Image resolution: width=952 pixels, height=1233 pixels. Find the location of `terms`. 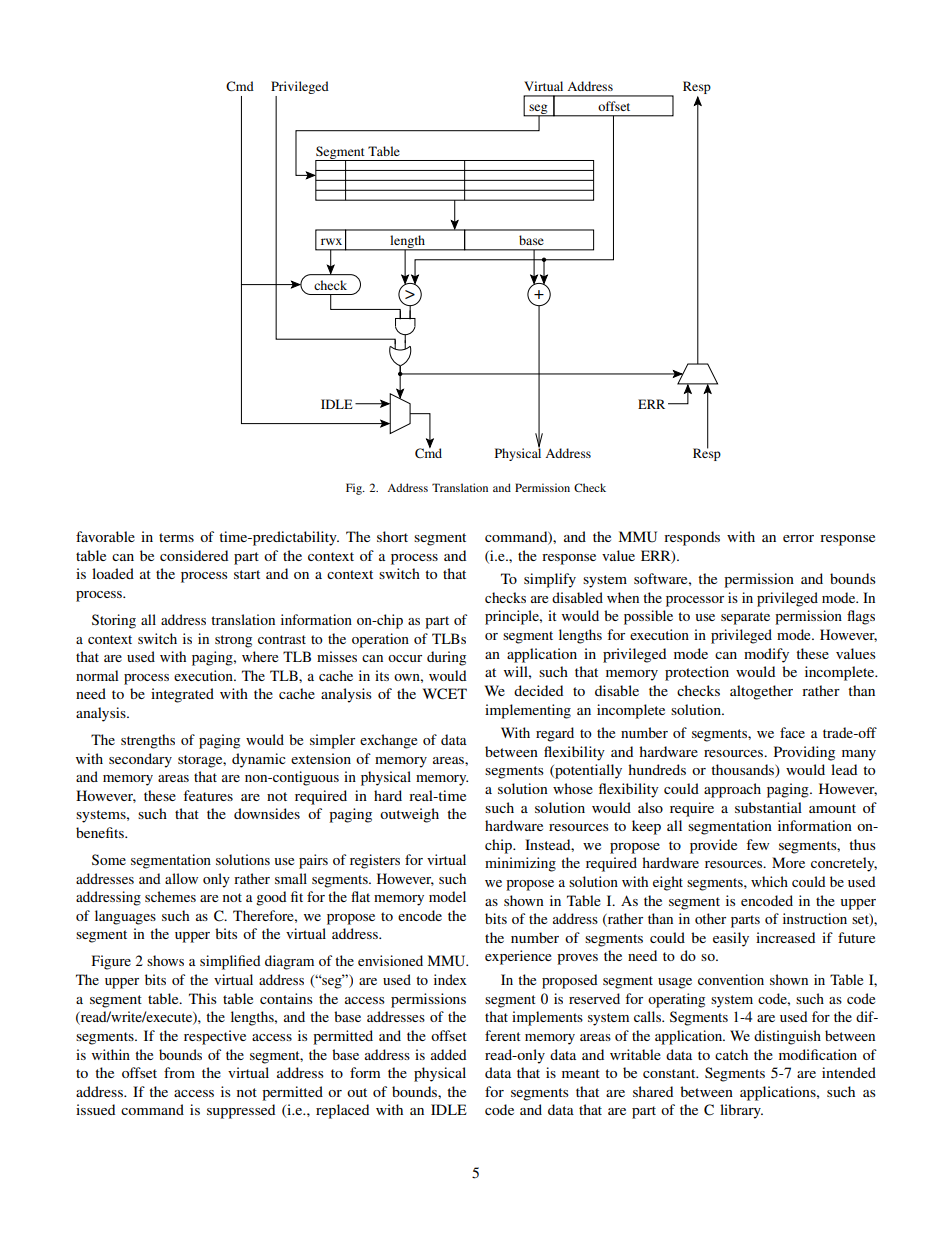

terms is located at coordinates (176, 537).
